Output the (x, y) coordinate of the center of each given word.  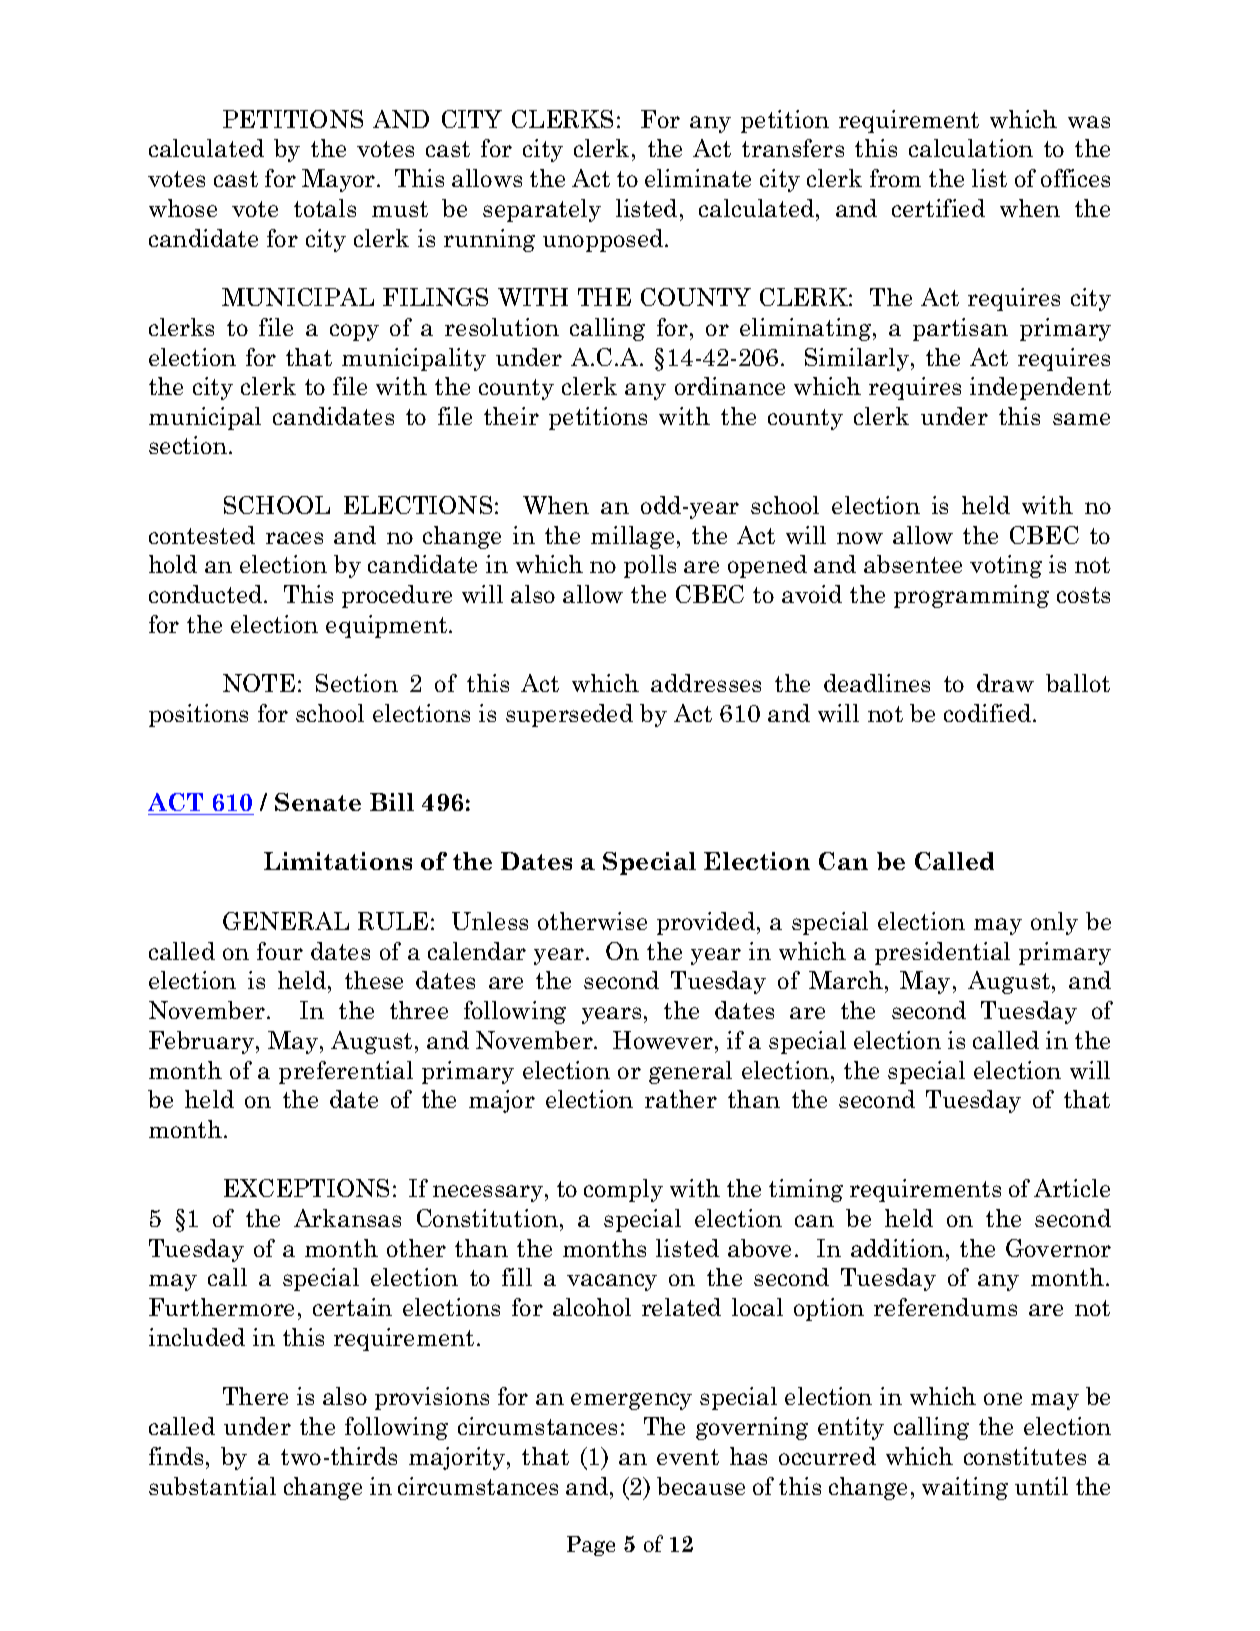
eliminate (698, 178)
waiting (965, 1488)
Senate (318, 802)
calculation (971, 148)
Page (591, 1546)
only (1054, 923)
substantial (212, 1486)
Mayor (340, 180)
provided (706, 923)
